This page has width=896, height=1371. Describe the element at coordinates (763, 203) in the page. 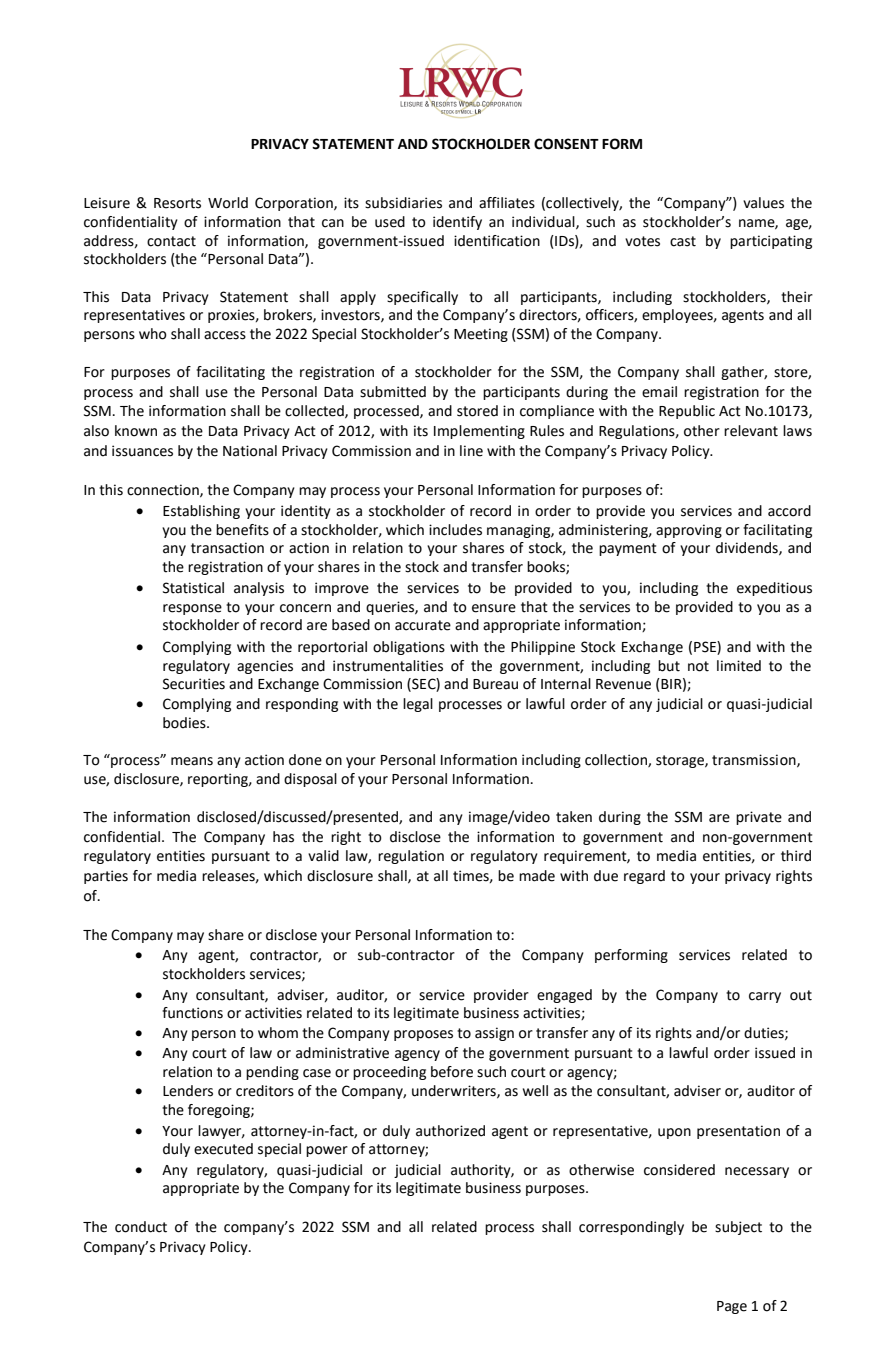

I see `values` at that location.
